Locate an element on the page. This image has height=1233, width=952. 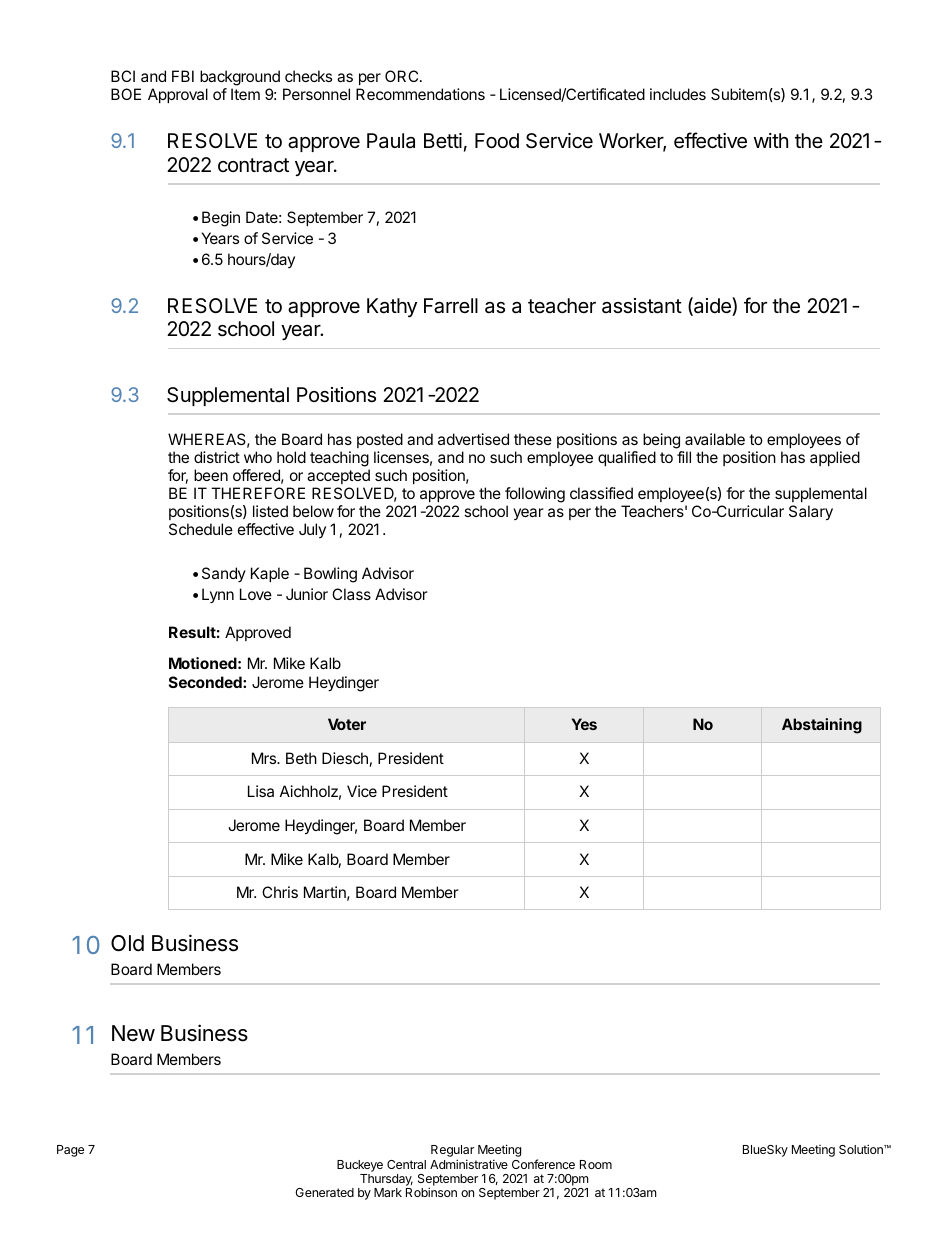
Lisa is located at coordinates (261, 791).
